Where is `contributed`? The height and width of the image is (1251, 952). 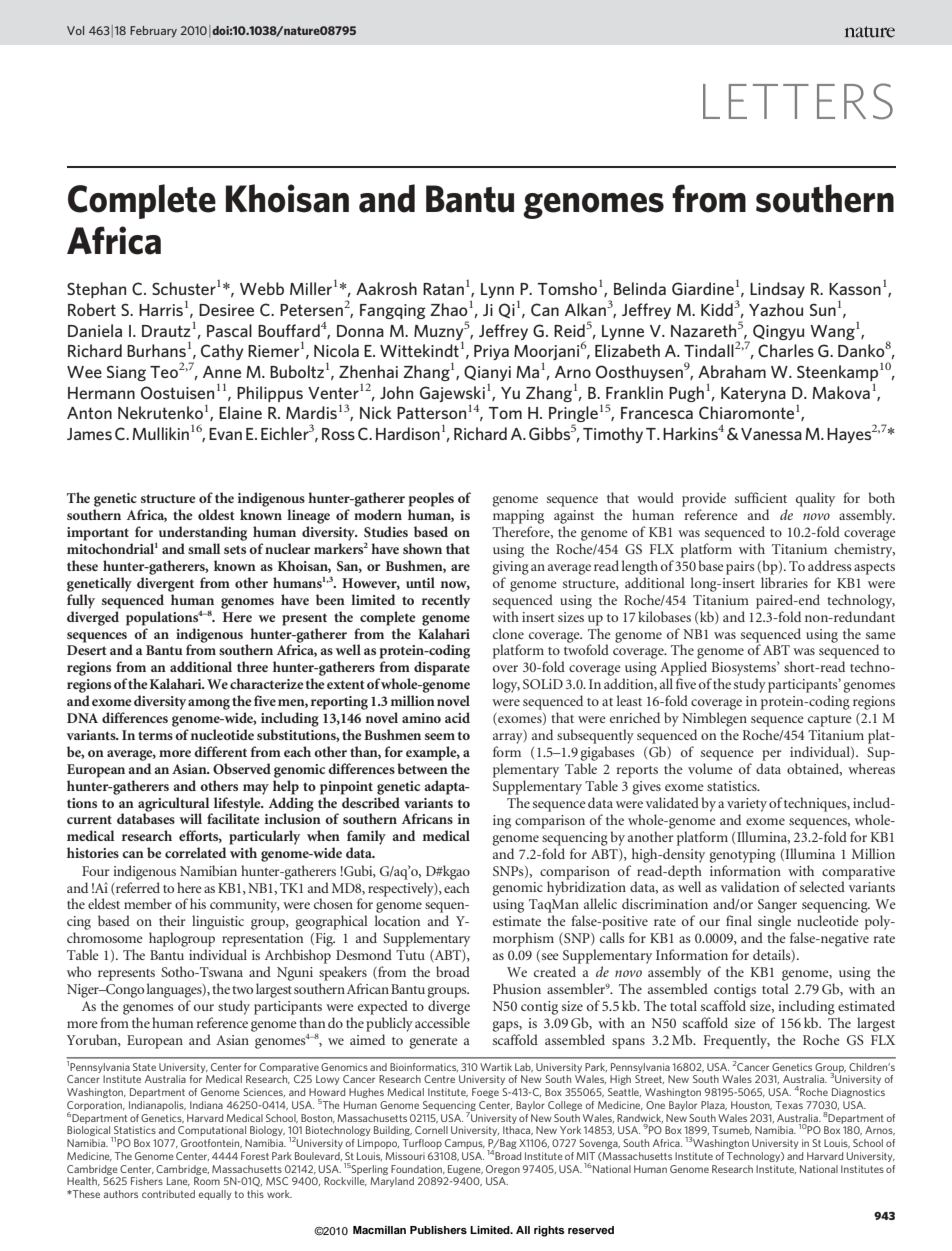 contributed is located at coordinates (168, 1194).
